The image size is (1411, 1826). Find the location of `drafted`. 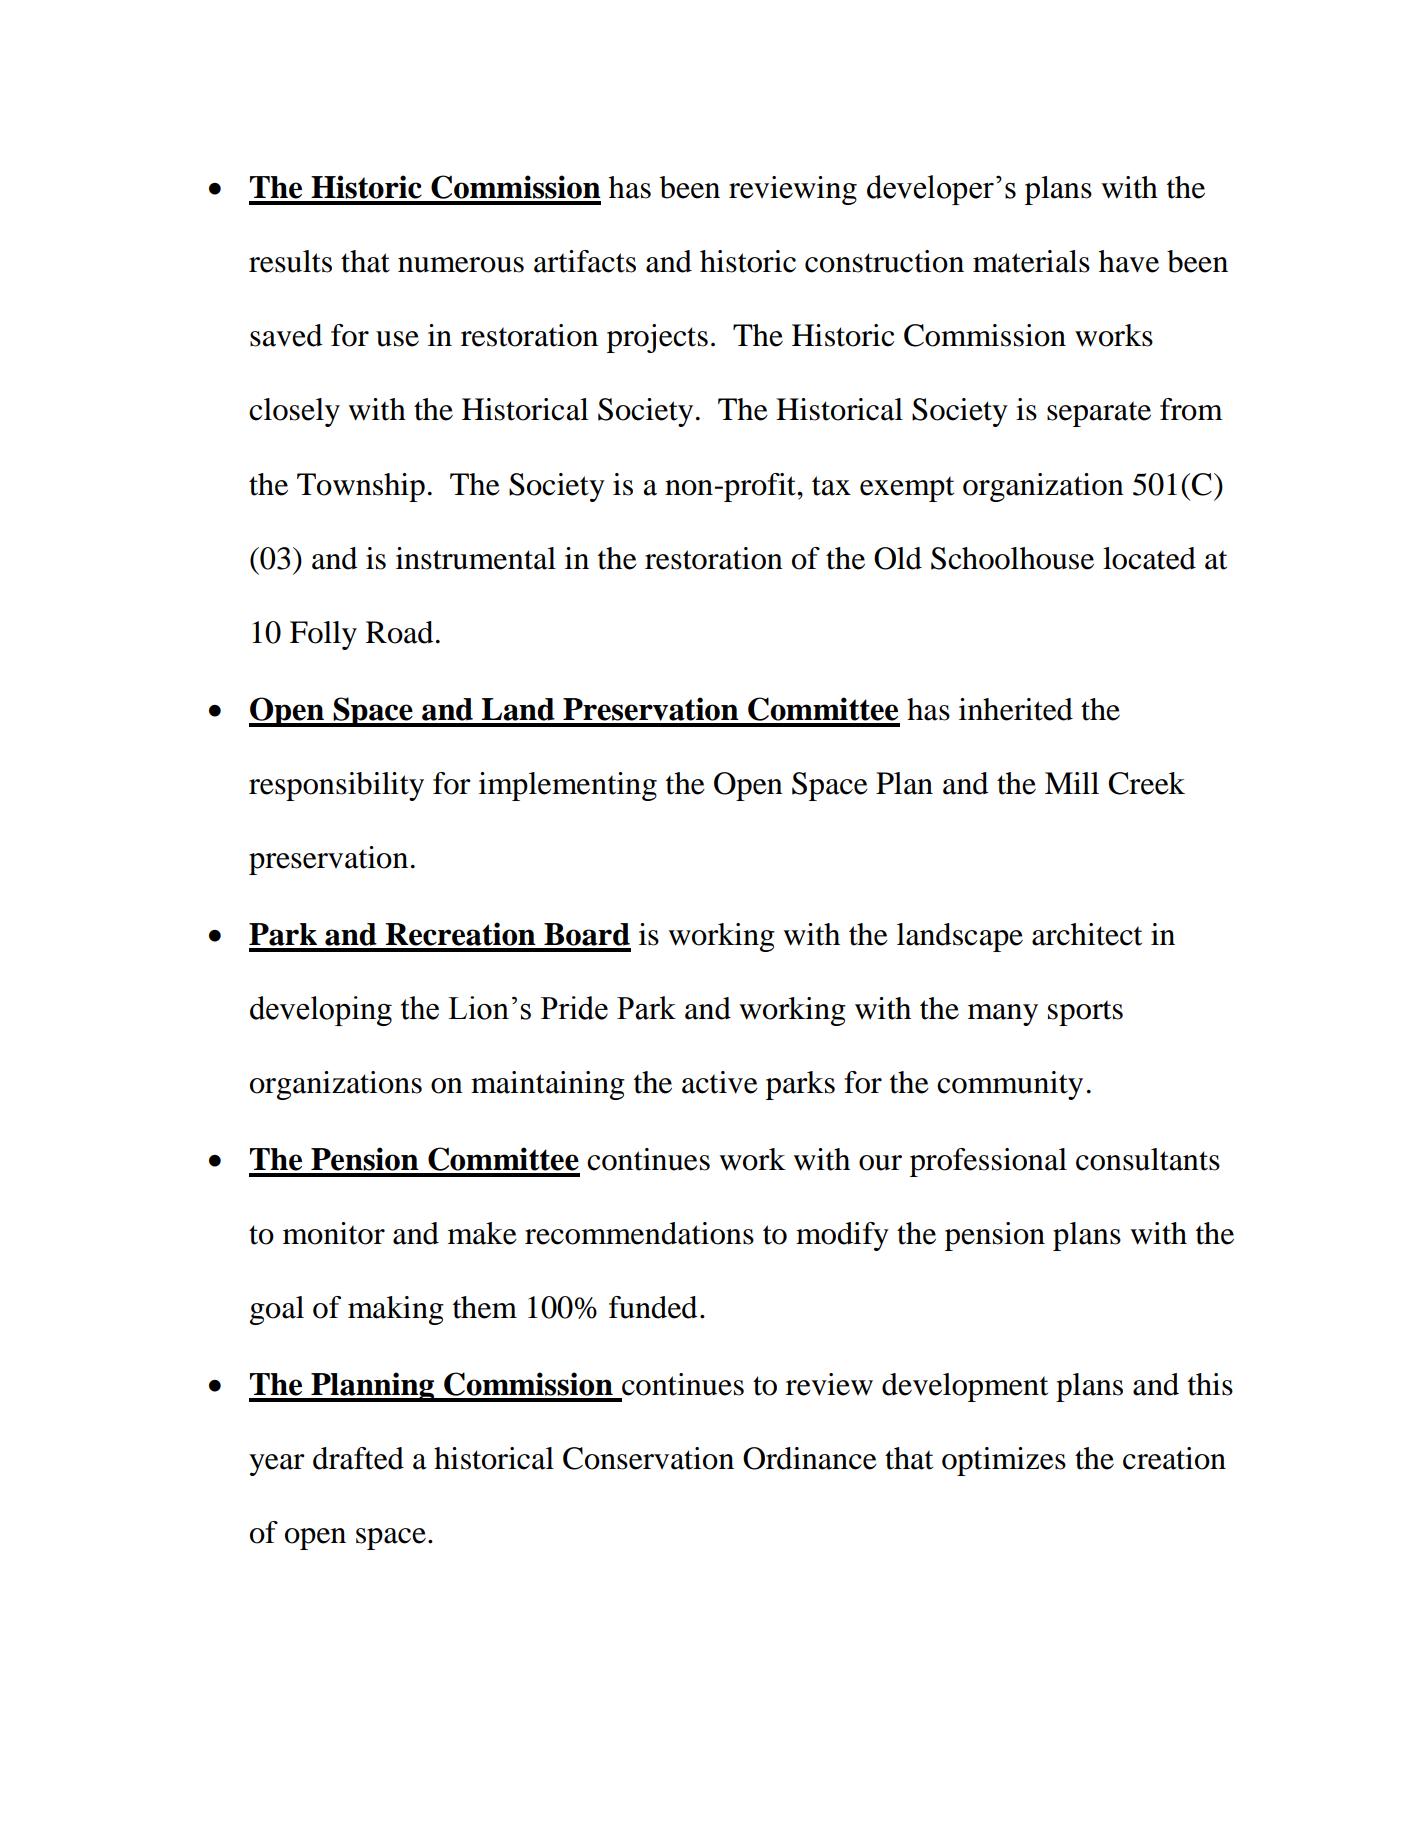

drafted is located at coordinates (358, 1458).
